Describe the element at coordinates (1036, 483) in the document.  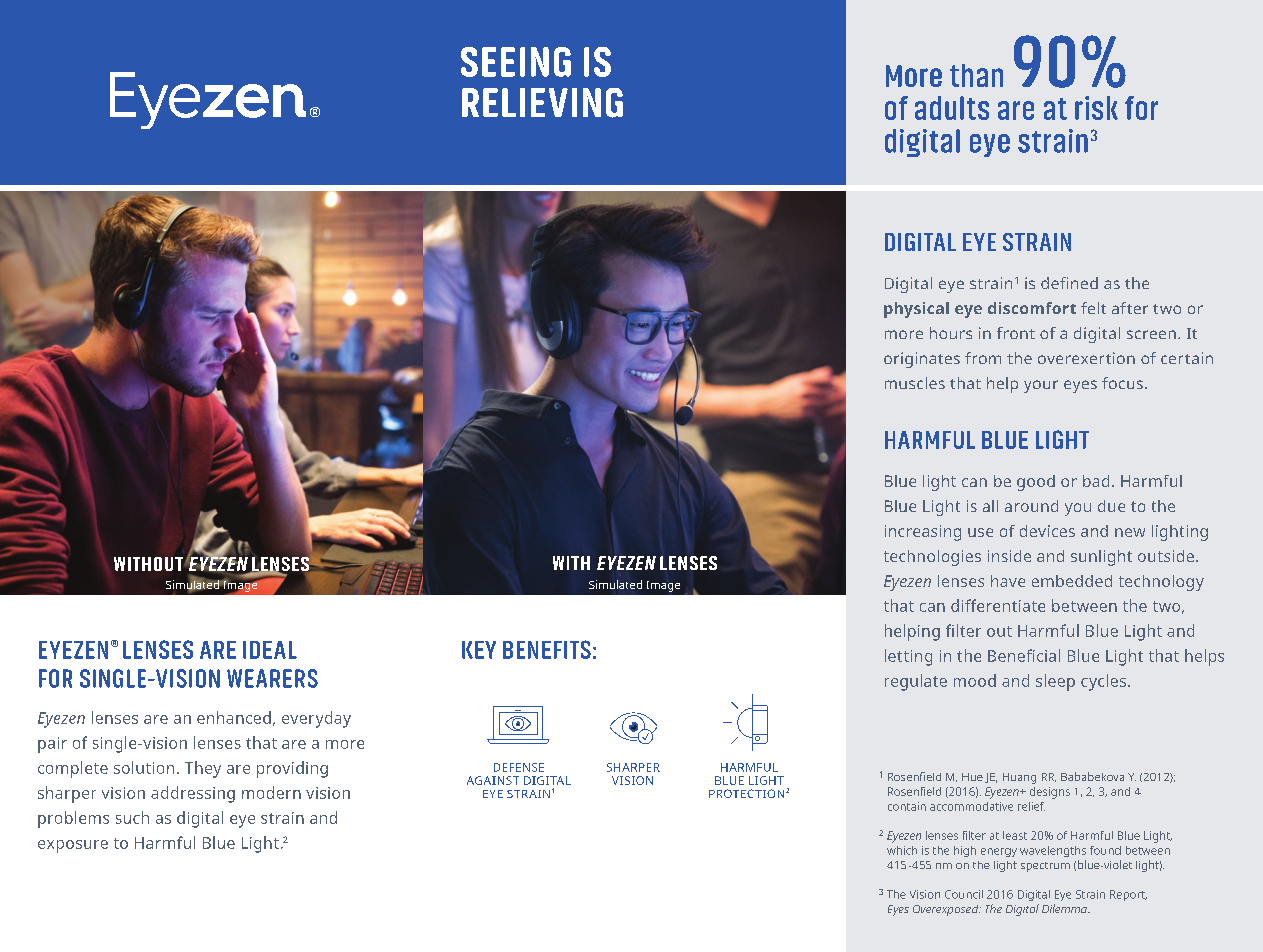
I see `good` at that location.
